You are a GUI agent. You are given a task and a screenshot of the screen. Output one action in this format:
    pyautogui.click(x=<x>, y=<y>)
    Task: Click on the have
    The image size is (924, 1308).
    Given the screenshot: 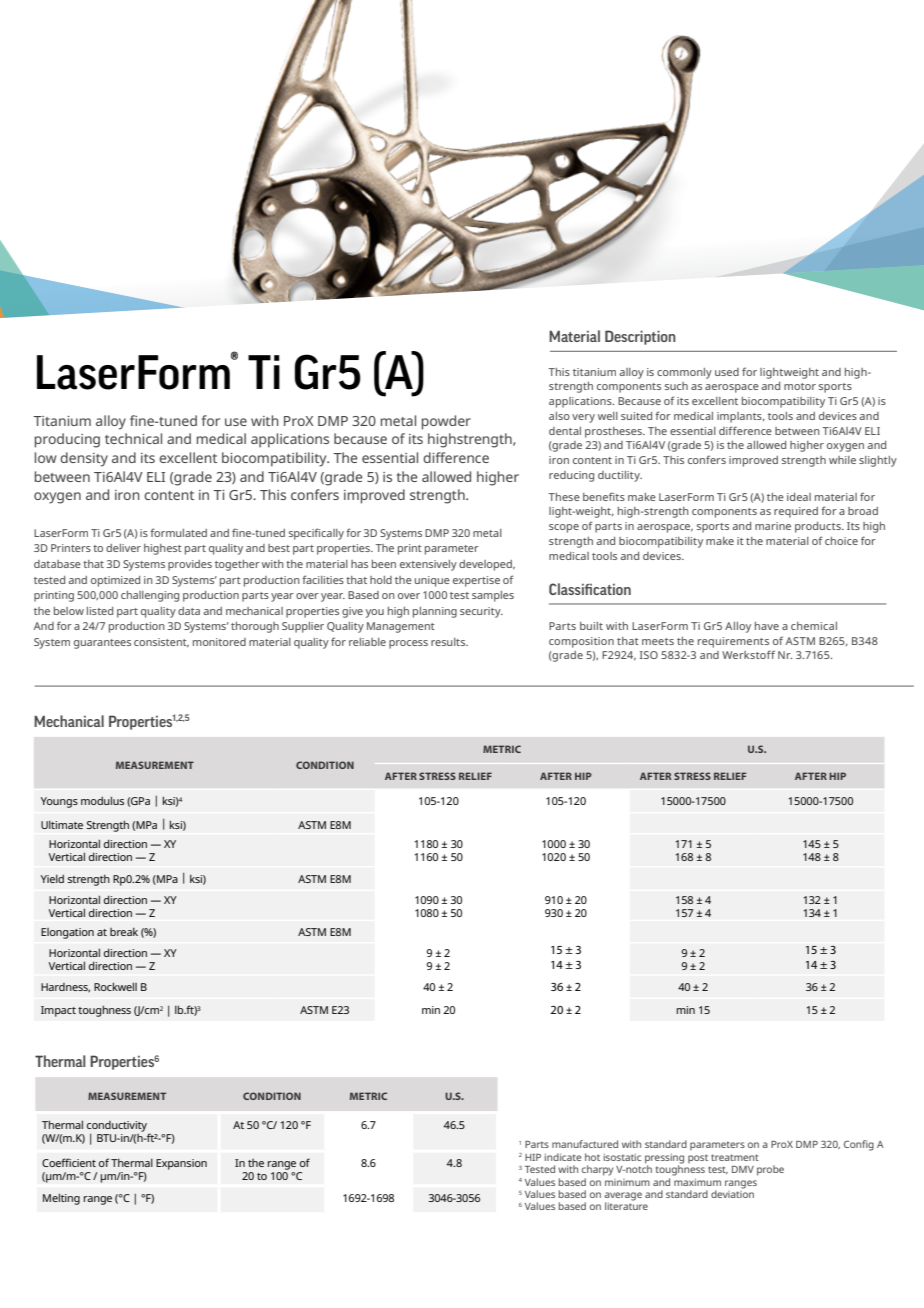 What is the action you would take?
    pyautogui.click(x=767, y=626)
